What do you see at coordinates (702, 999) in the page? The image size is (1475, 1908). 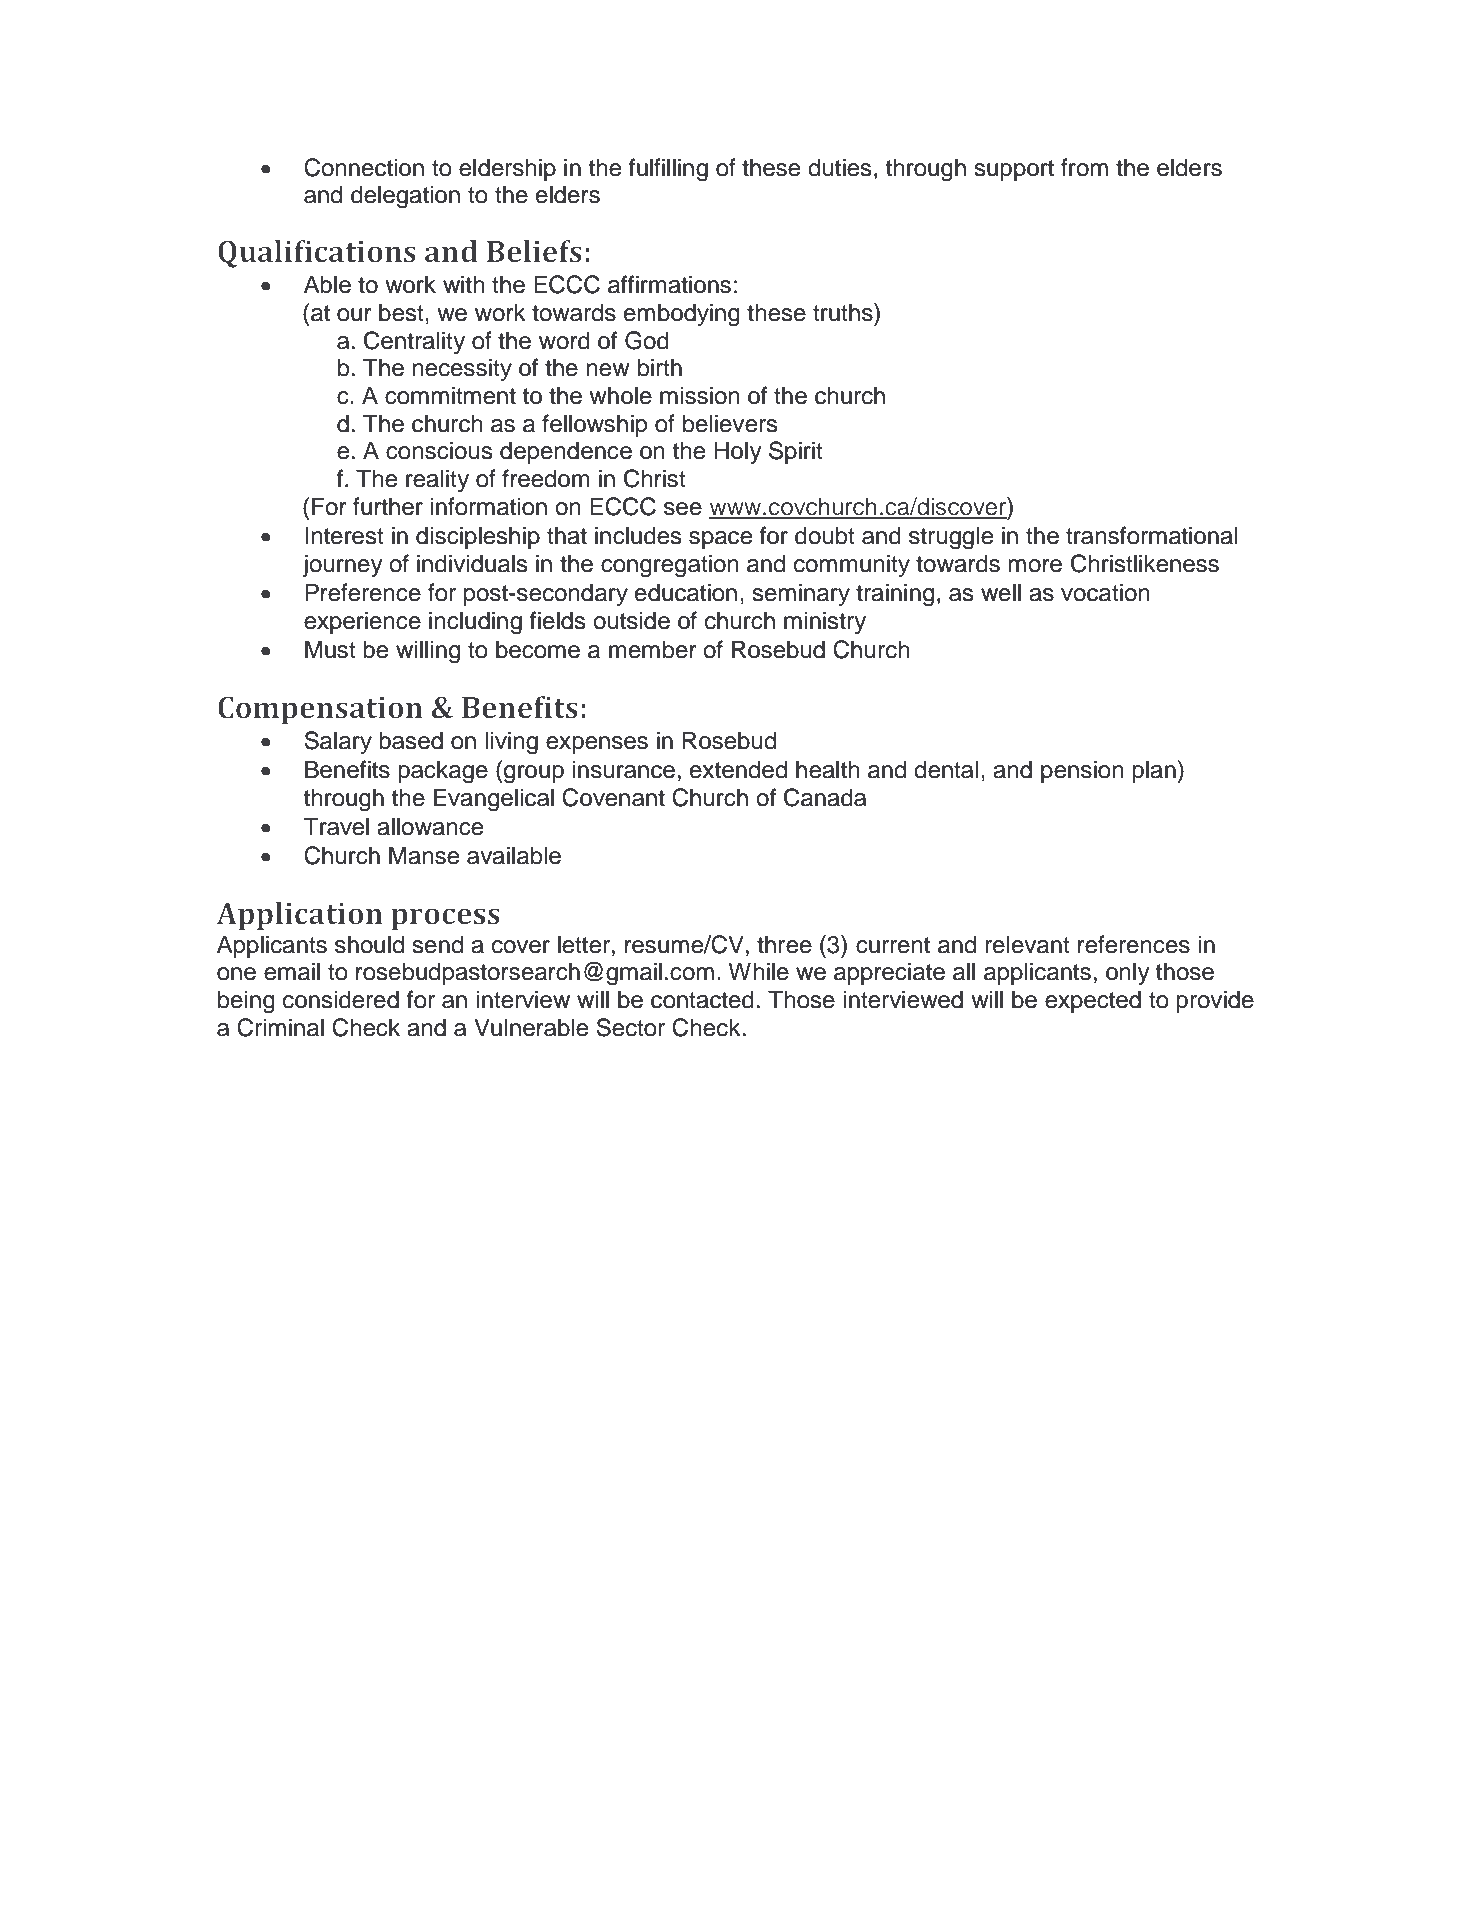 I see `contacted` at bounding box center [702, 999].
